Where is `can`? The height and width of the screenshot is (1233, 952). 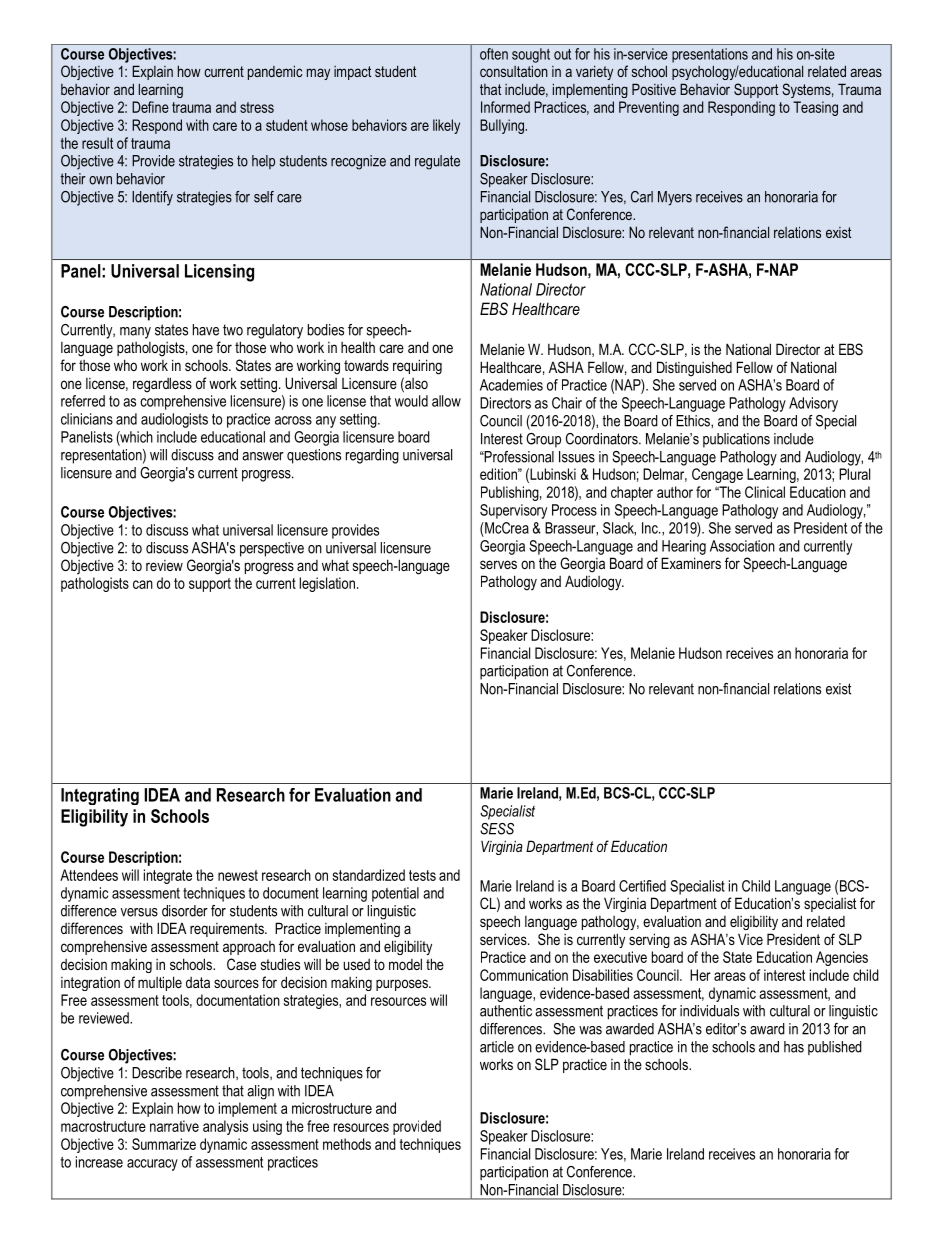 can is located at coordinates (143, 584).
